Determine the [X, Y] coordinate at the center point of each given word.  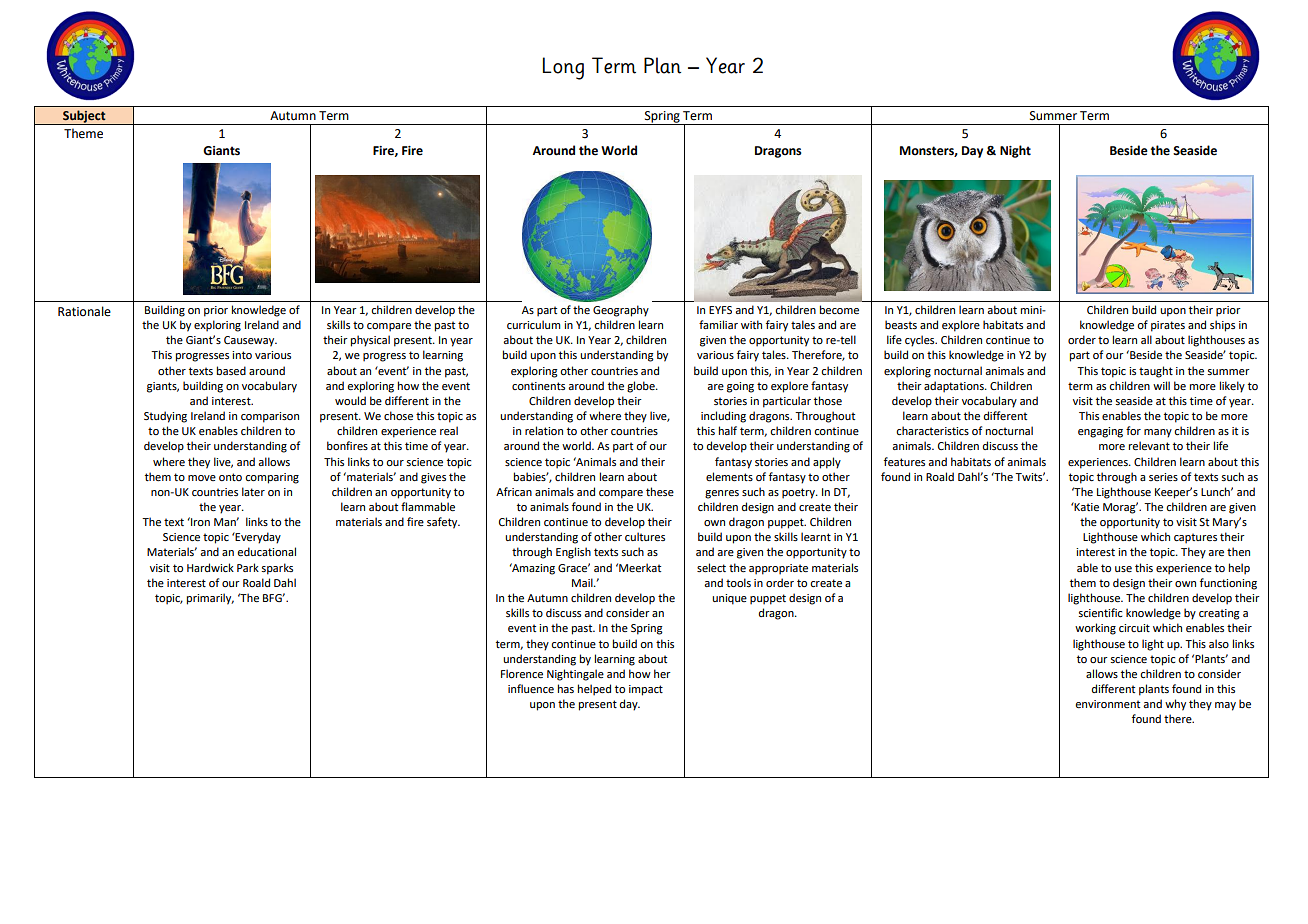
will [1161, 385]
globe [642, 387]
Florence [522, 673]
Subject [84, 117]
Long [563, 68]
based [231, 370]
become [839, 309]
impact [646, 690]
